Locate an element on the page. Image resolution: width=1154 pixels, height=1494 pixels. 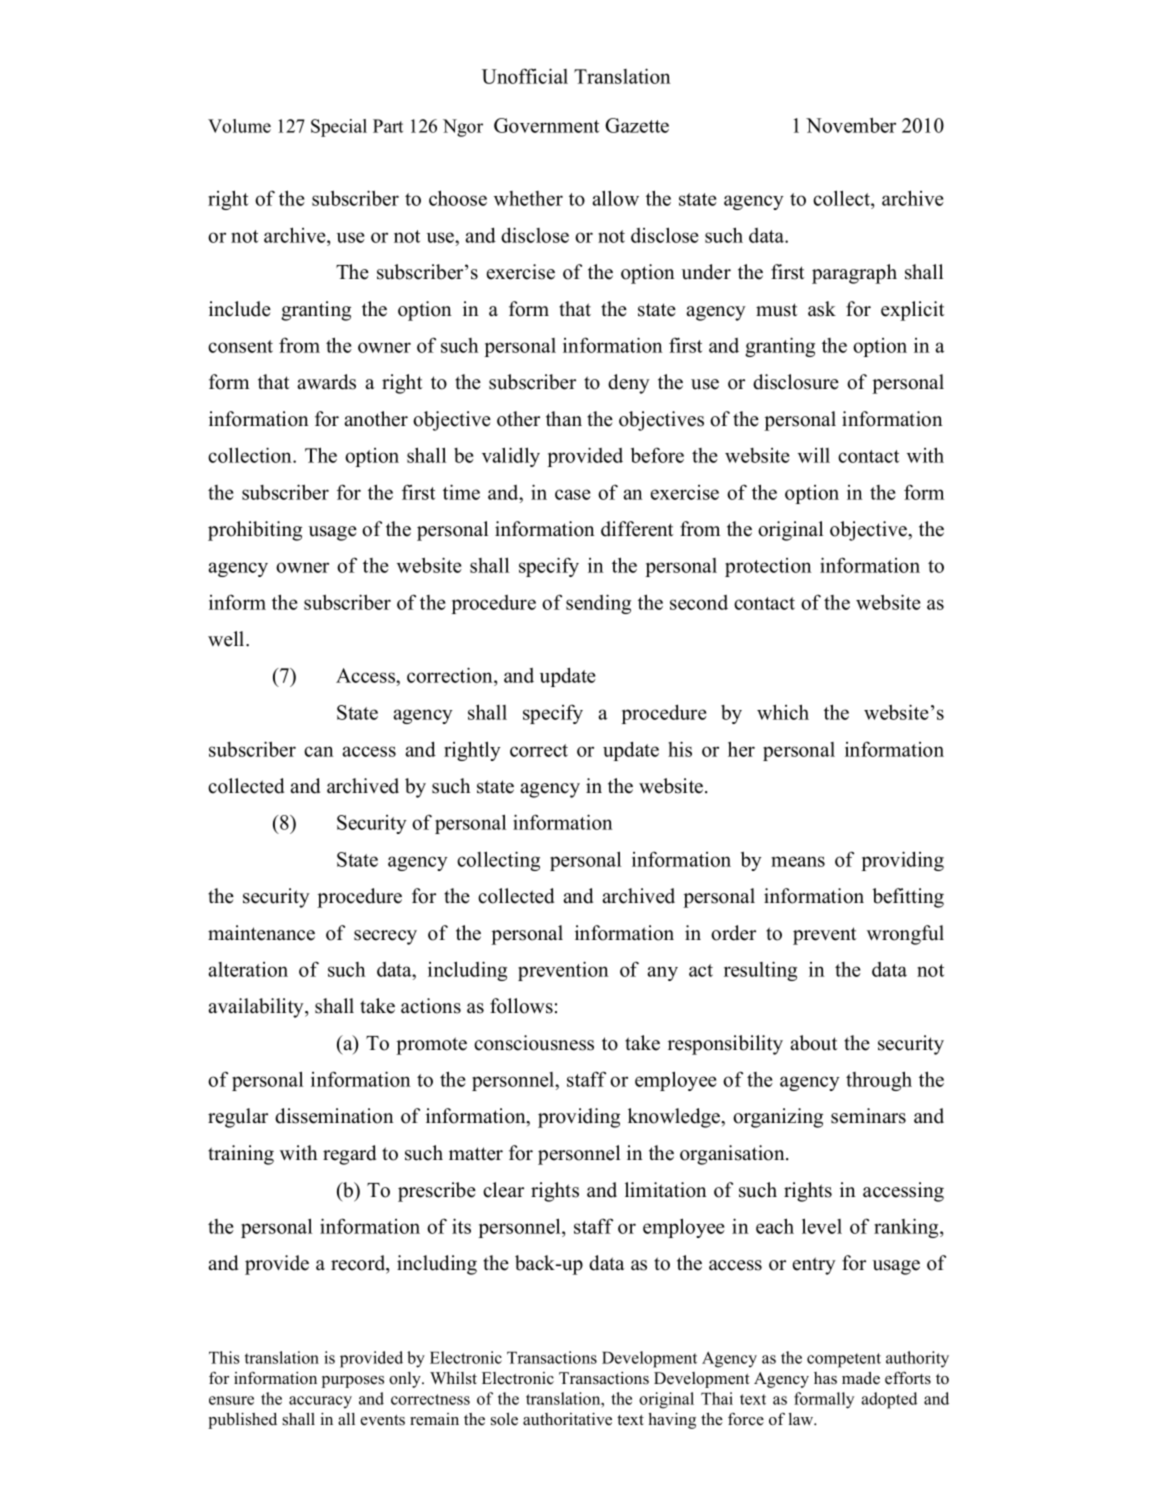
Special is located at coordinates (339, 128).
